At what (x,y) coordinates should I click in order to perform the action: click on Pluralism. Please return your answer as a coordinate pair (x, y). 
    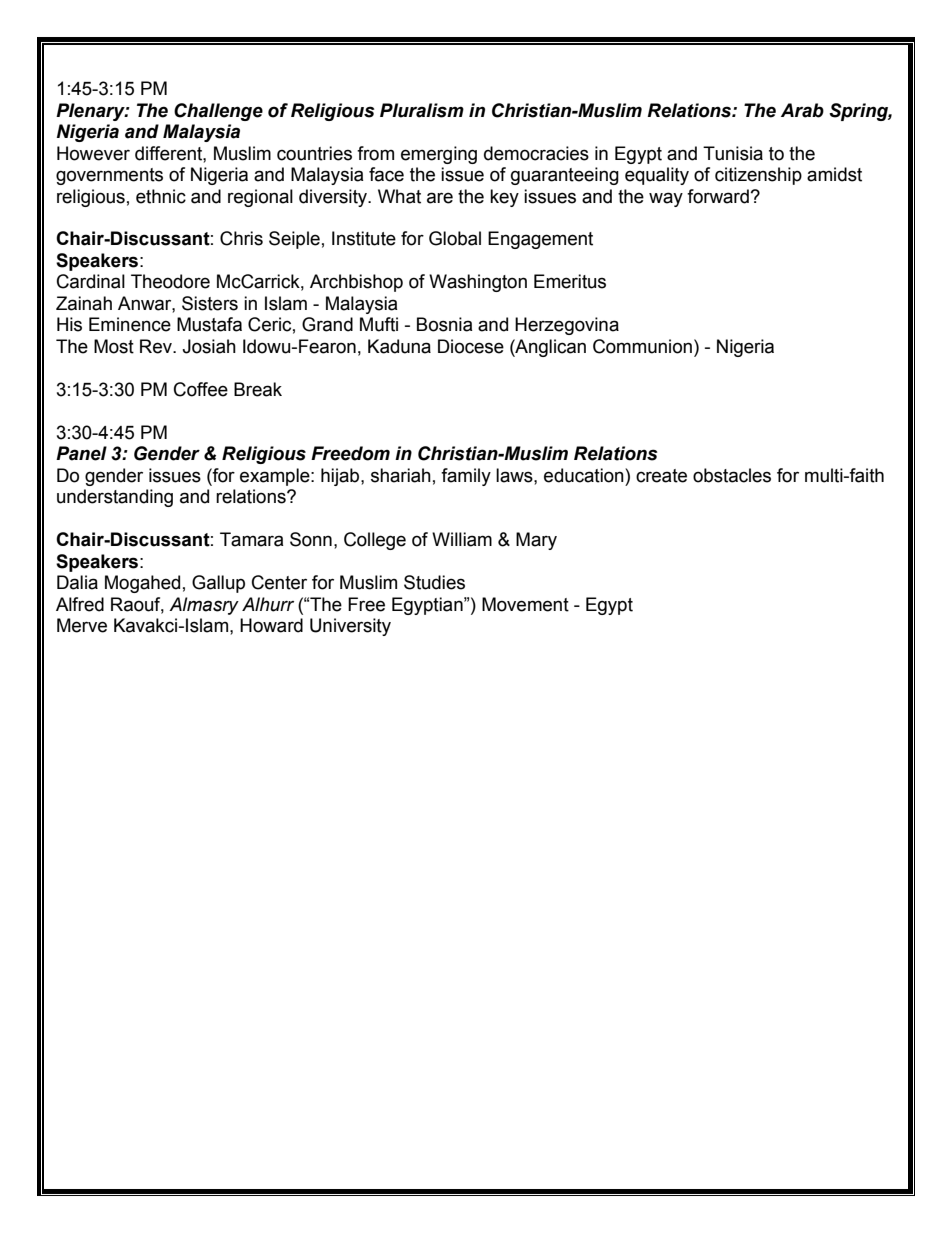
    Looking at the image, I should click on (422, 110).
